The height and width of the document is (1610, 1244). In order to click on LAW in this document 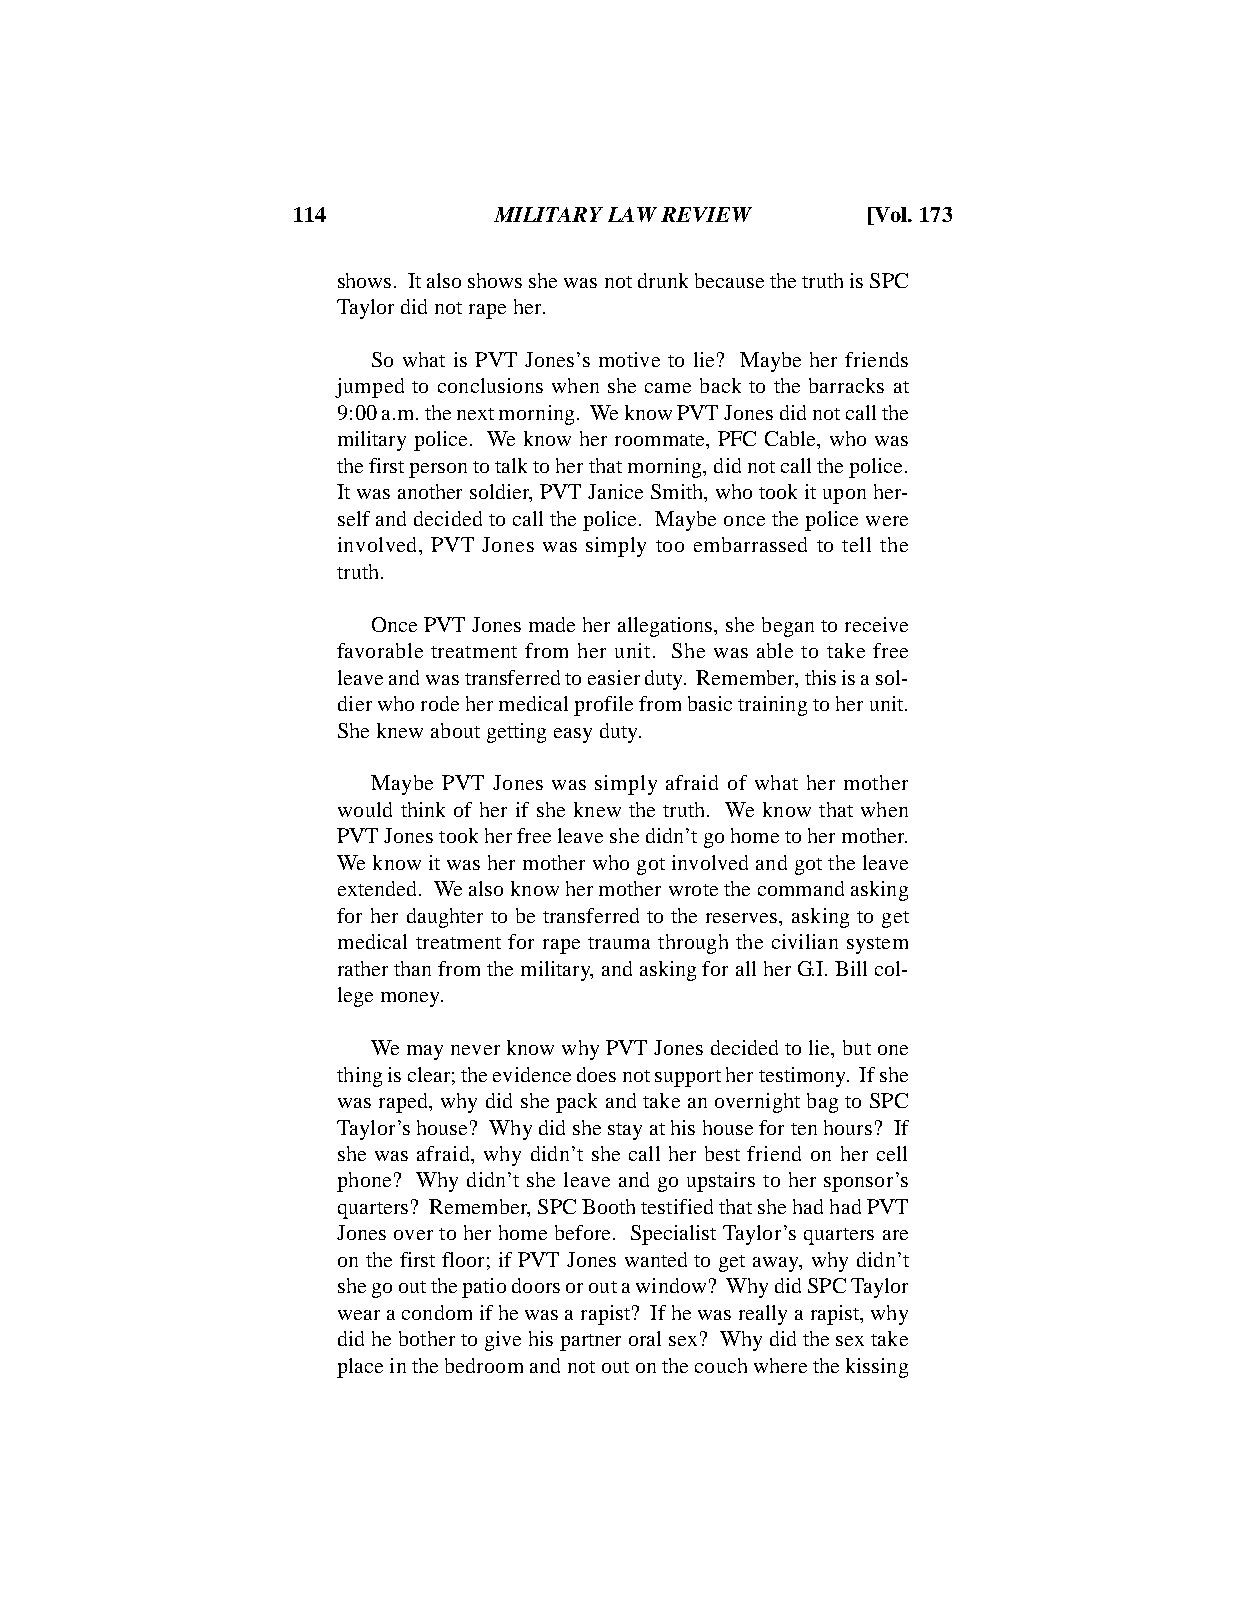, I will do `click(632, 214)`.
